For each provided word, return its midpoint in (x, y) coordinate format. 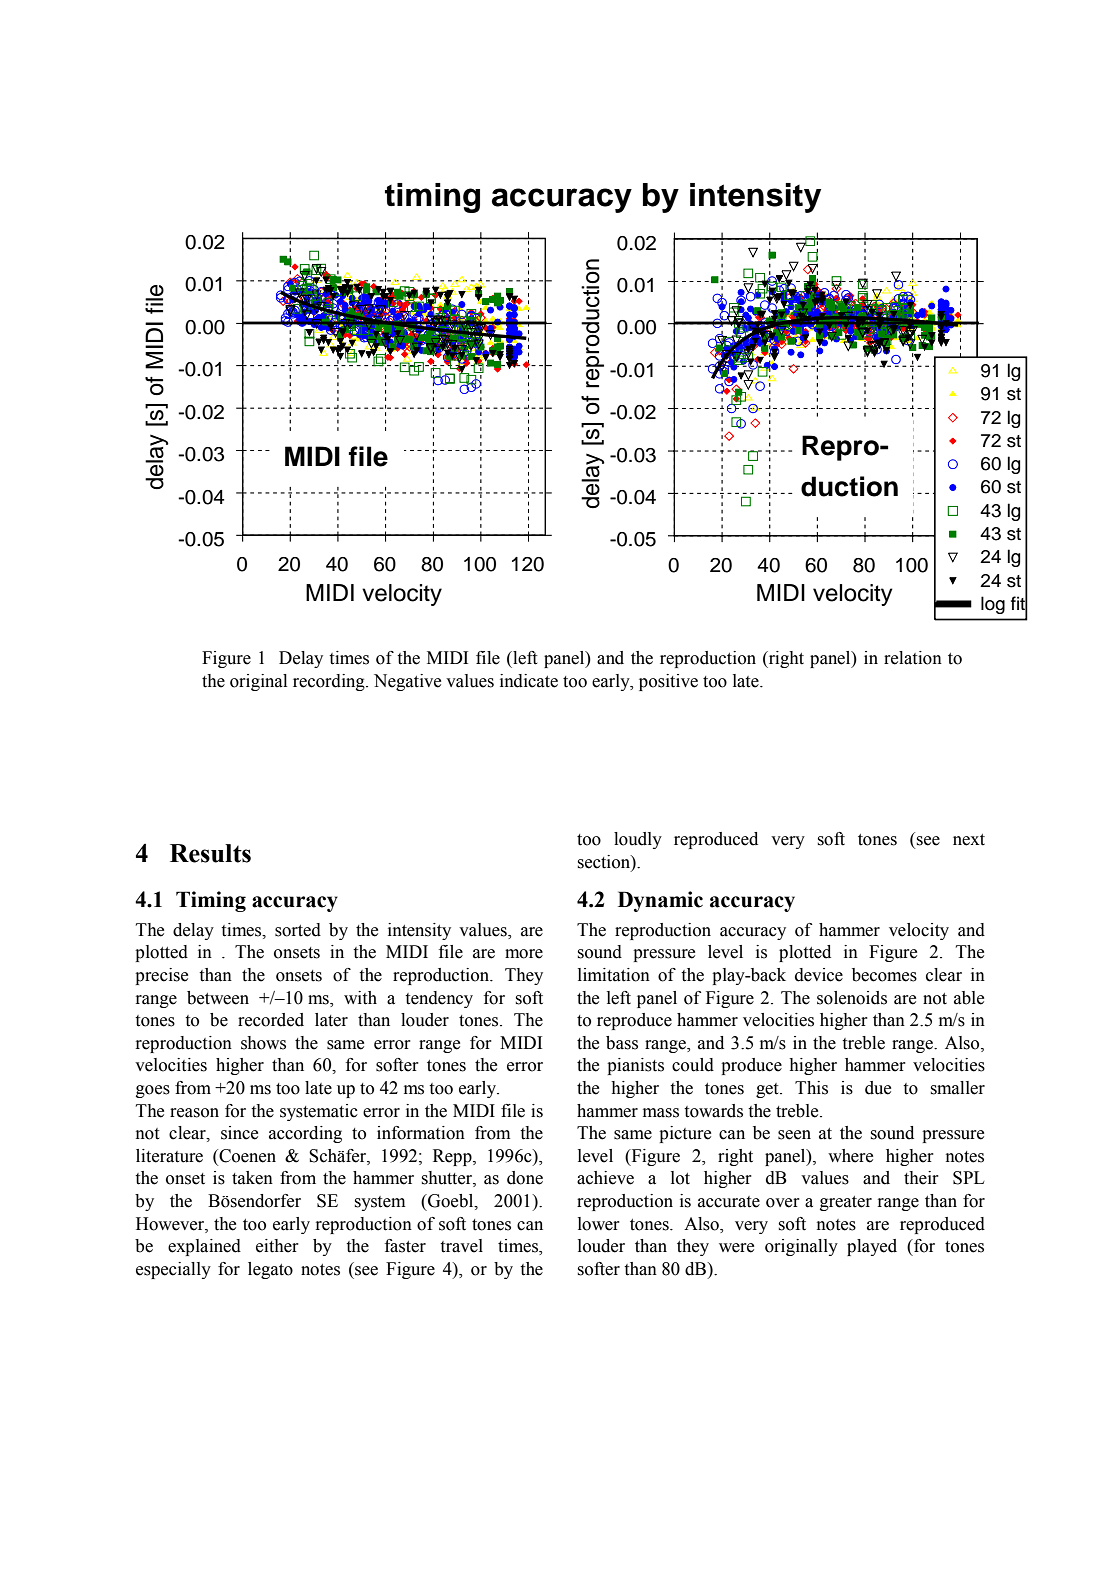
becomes (884, 975)
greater (846, 1203)
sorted (298, 930)
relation (913, 658)
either (277, 1246)
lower (599, 1224)
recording (330, 682)
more (524, 954)
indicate (529, 681)
